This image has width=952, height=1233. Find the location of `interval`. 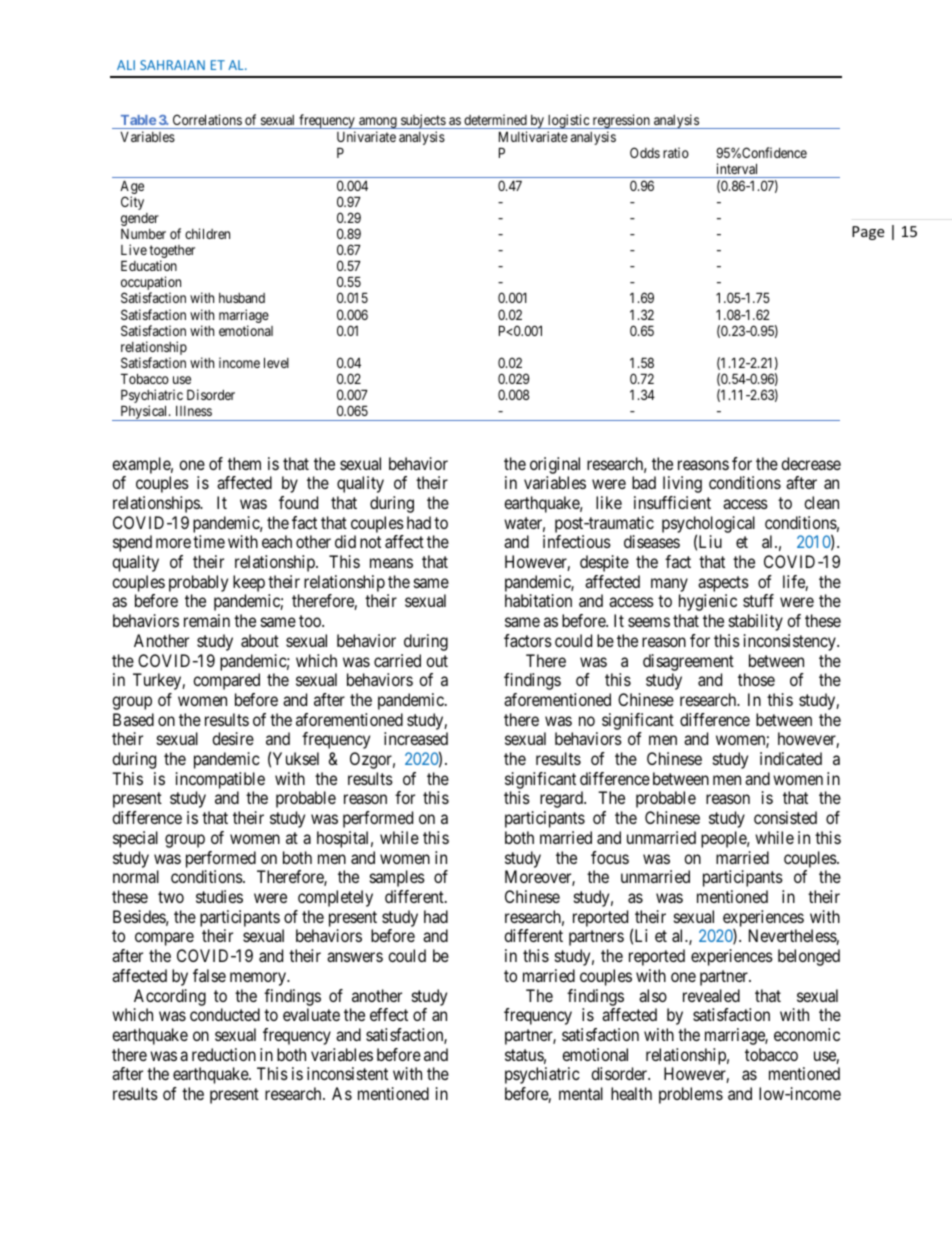

interval is located at coordinates (737, 168).
